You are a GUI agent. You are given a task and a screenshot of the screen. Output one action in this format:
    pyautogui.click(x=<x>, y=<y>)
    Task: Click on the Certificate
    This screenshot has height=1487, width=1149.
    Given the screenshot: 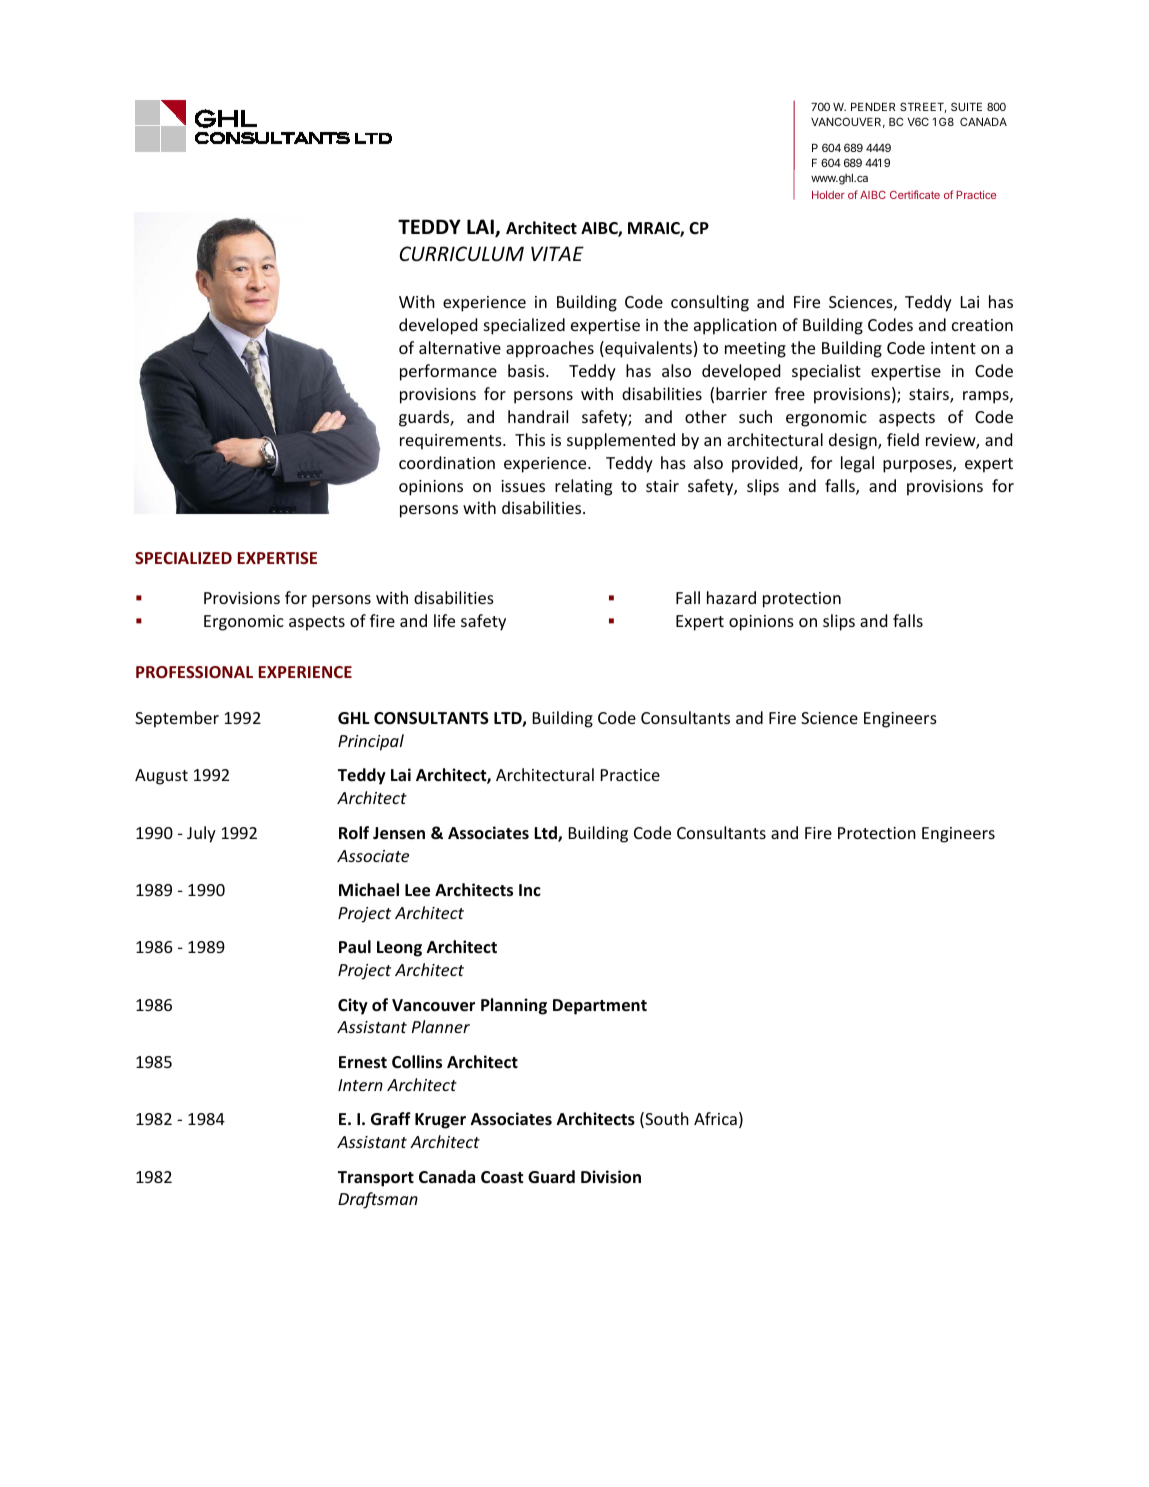 What is the action you would take?
    pyautogui.click(x=915, y=194)
